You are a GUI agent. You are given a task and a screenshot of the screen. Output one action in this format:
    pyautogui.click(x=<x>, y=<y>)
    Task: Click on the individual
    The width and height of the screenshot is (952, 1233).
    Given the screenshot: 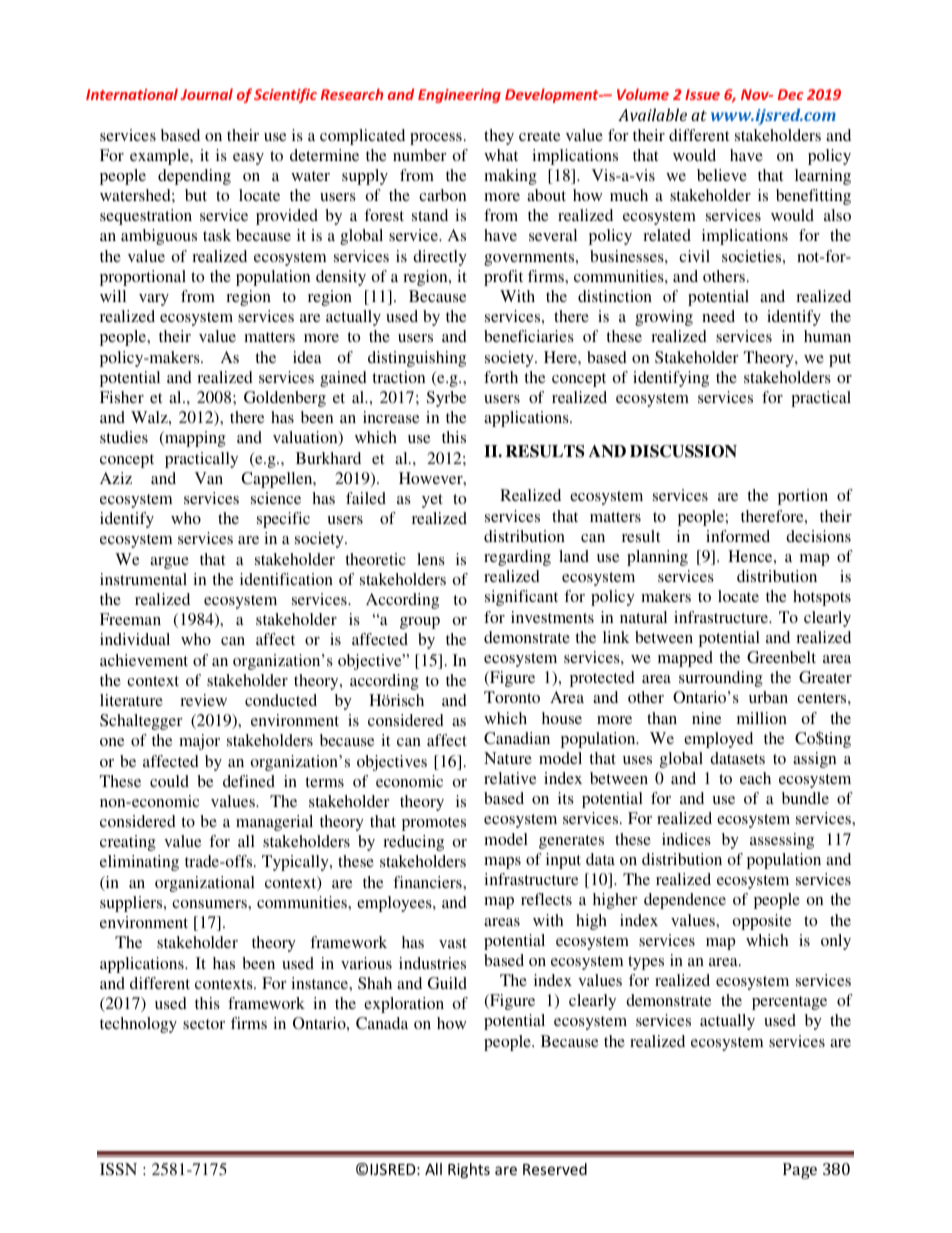 What is the action you would take?
    pyautogui.click(x=135, y=639)
